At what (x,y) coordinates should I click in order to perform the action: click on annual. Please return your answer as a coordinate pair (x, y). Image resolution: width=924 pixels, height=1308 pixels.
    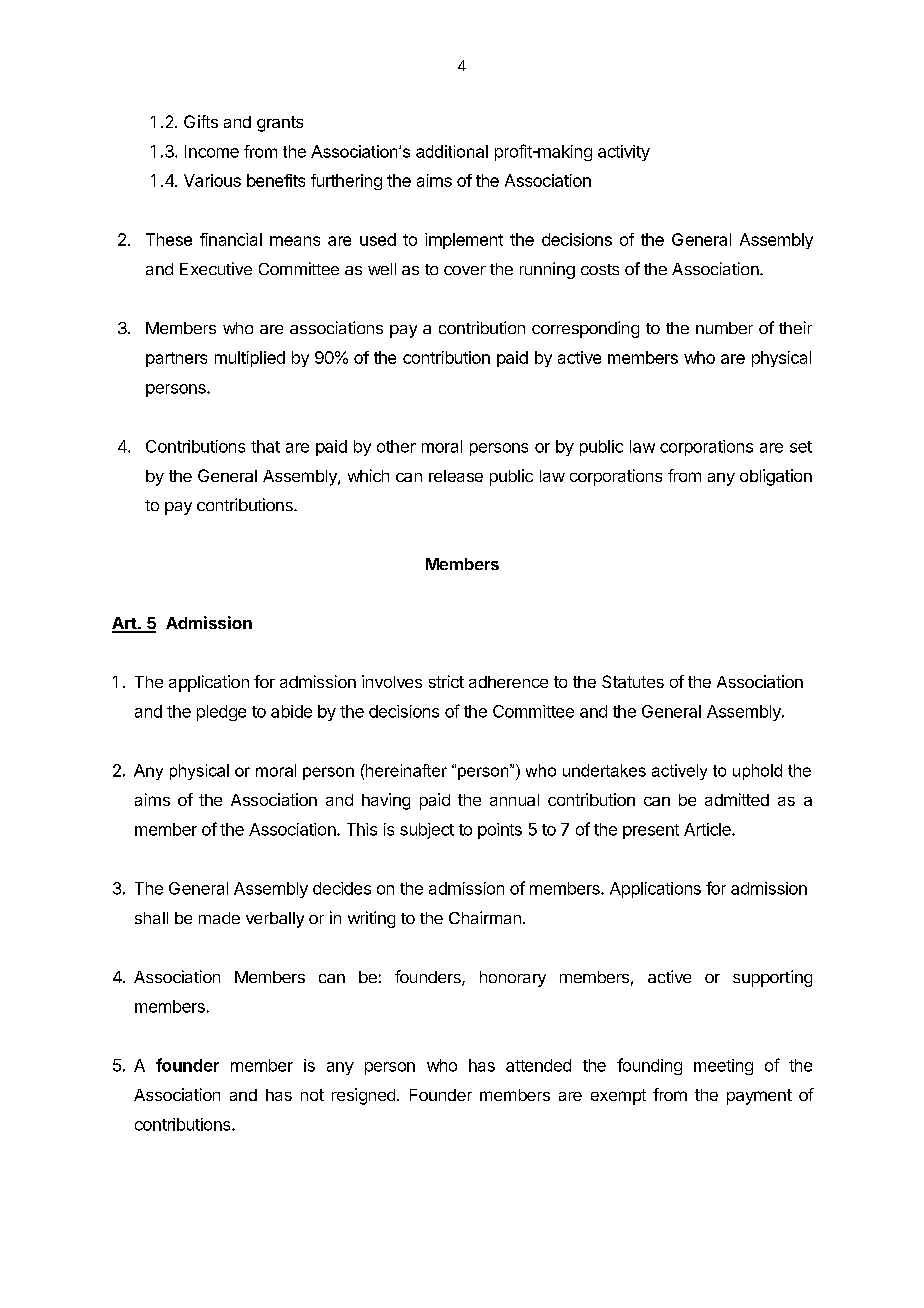
    Looking at the image, I should click on (514, 800).
